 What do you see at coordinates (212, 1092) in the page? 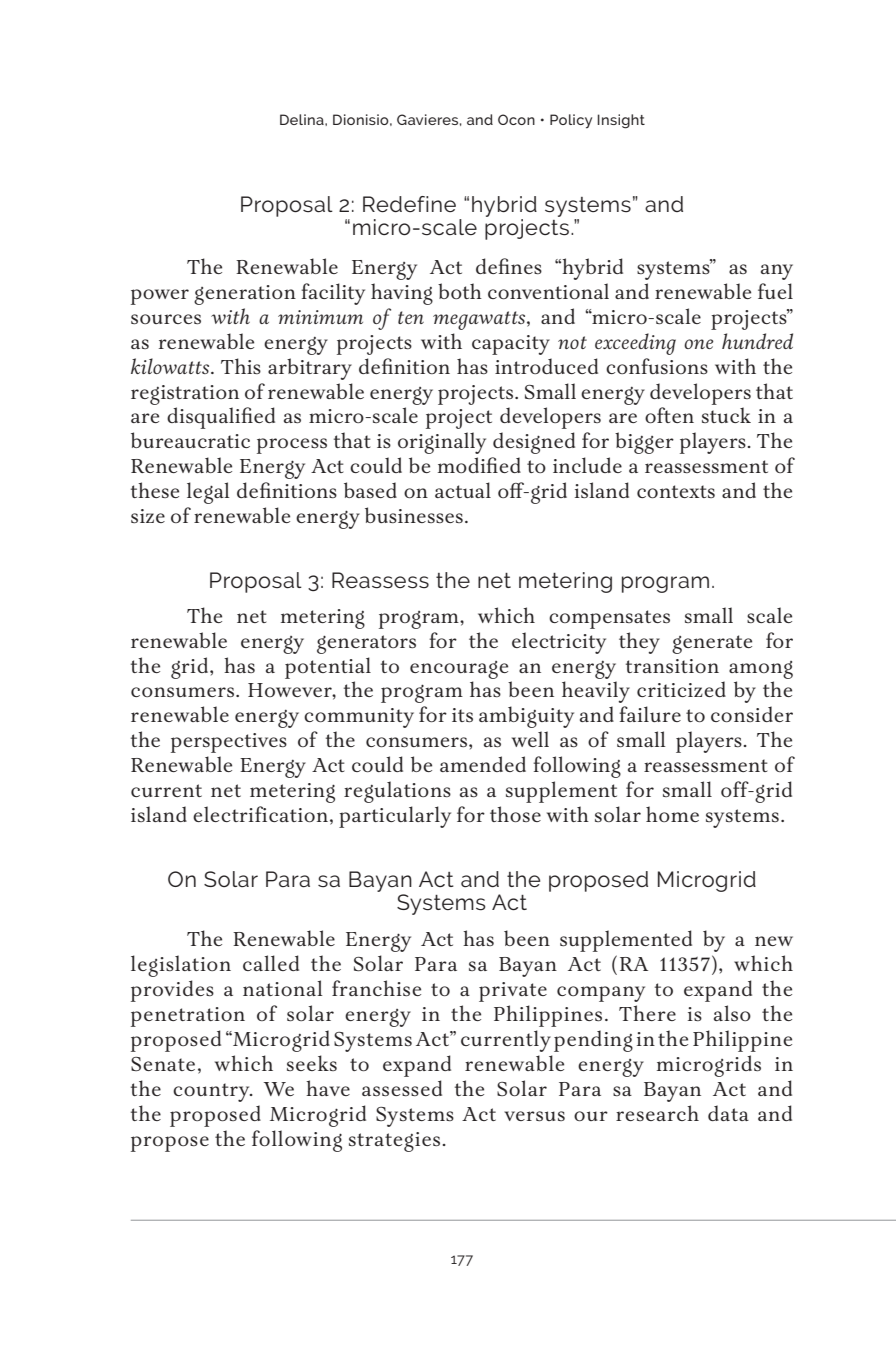
I see `country` at bounding box center [212, 1092].
